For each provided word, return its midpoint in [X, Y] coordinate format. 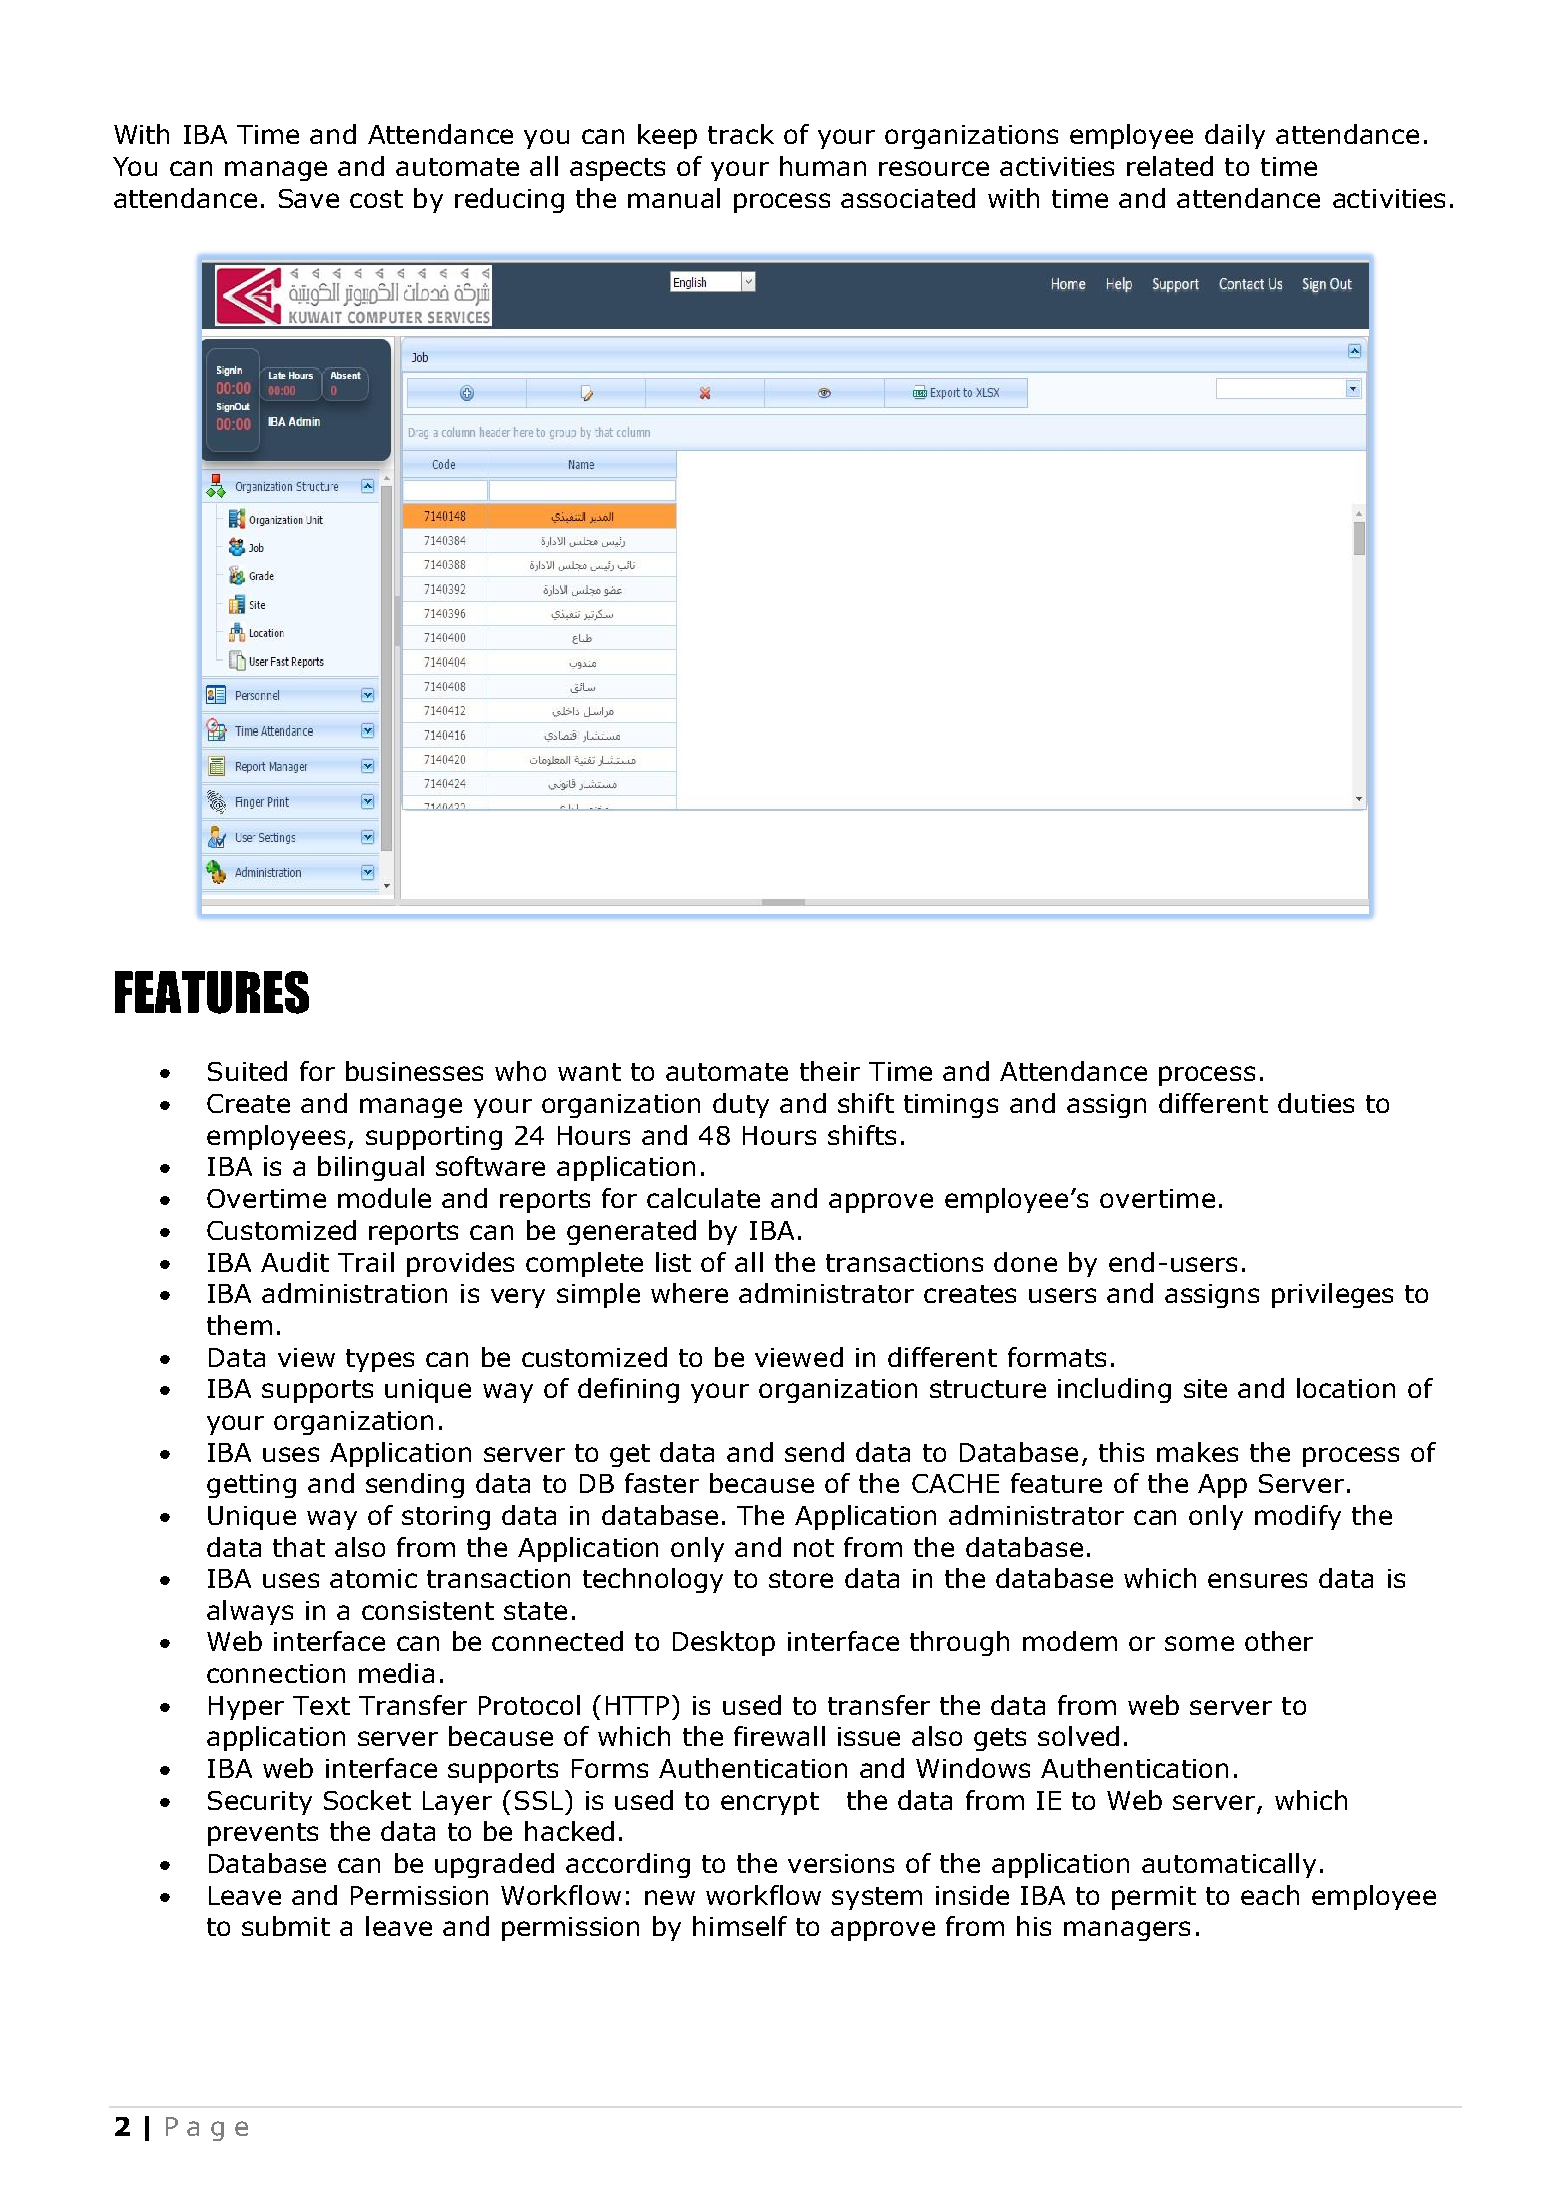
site [1205, 1388]
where [689, 1293]
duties [1316, 1103]
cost [376, 199]
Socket [367, 1800]
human [823, 166]
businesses [414, 1071]
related [1170, 166]
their [830, 1071]
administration [354, 1293]
